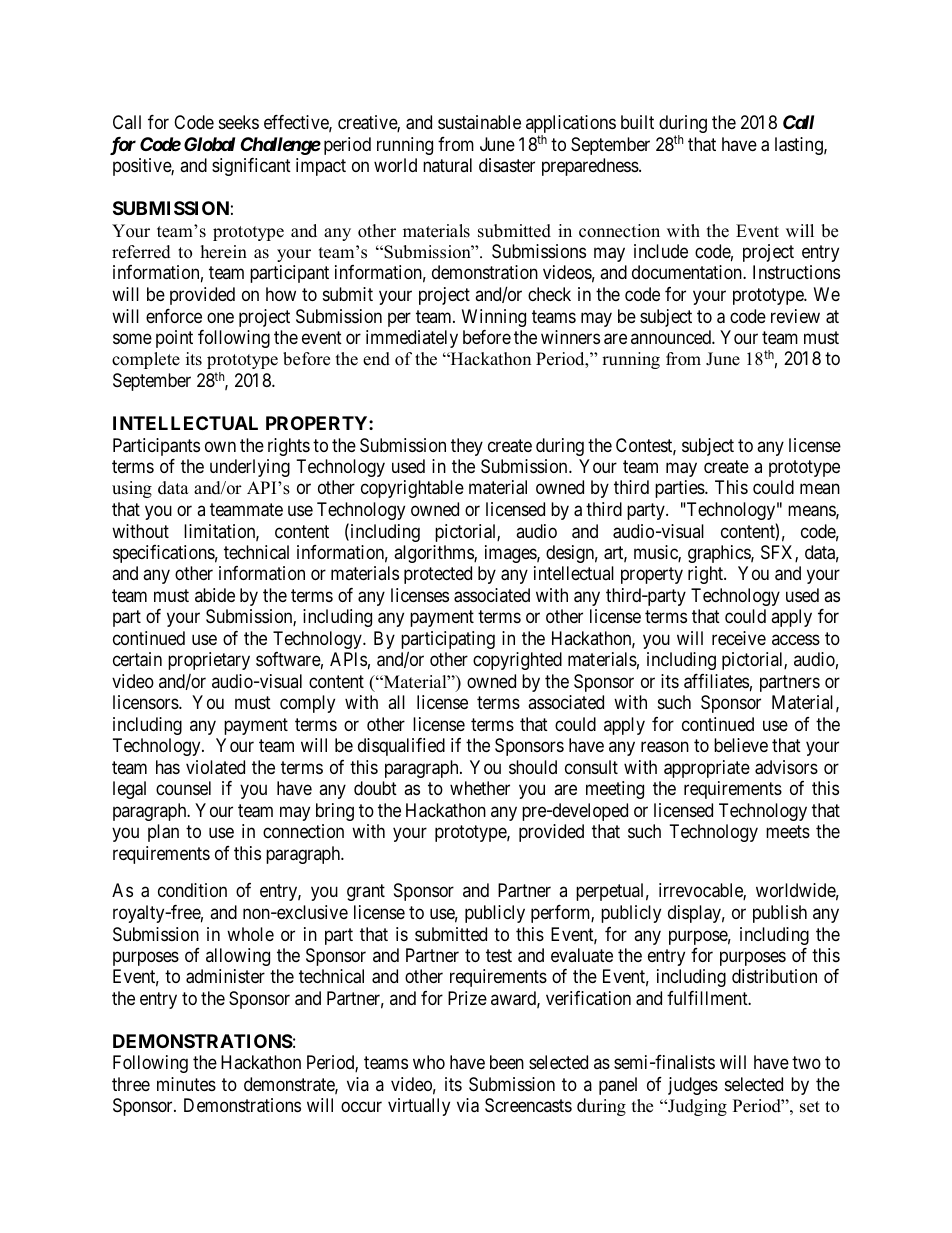 The image size is (952, 1233). What do you see at coordinates (467, 447) in the document?
I see `they` at bounding box center [467, 447].
